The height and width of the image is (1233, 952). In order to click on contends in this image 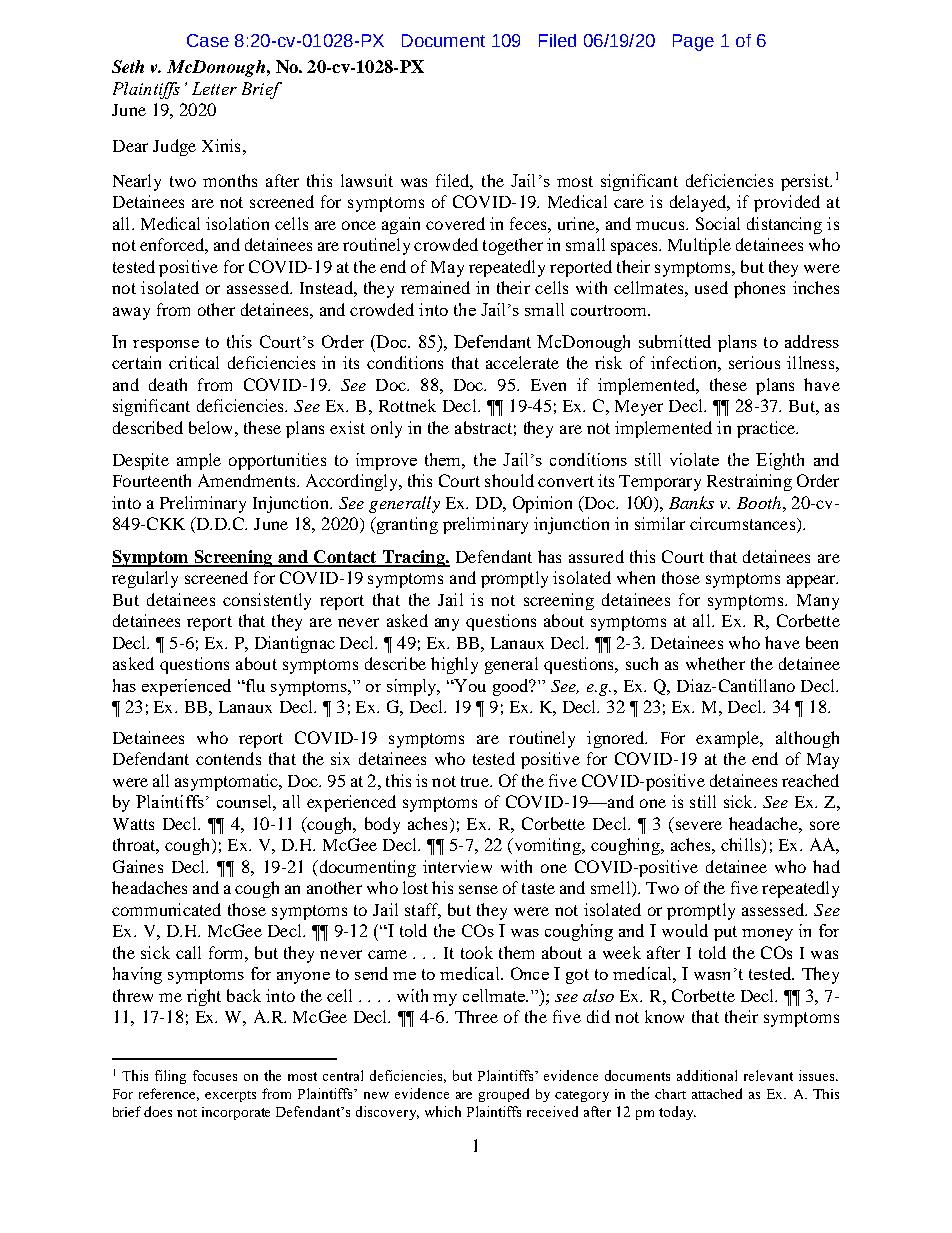, I will do `click(228, 758)`.
